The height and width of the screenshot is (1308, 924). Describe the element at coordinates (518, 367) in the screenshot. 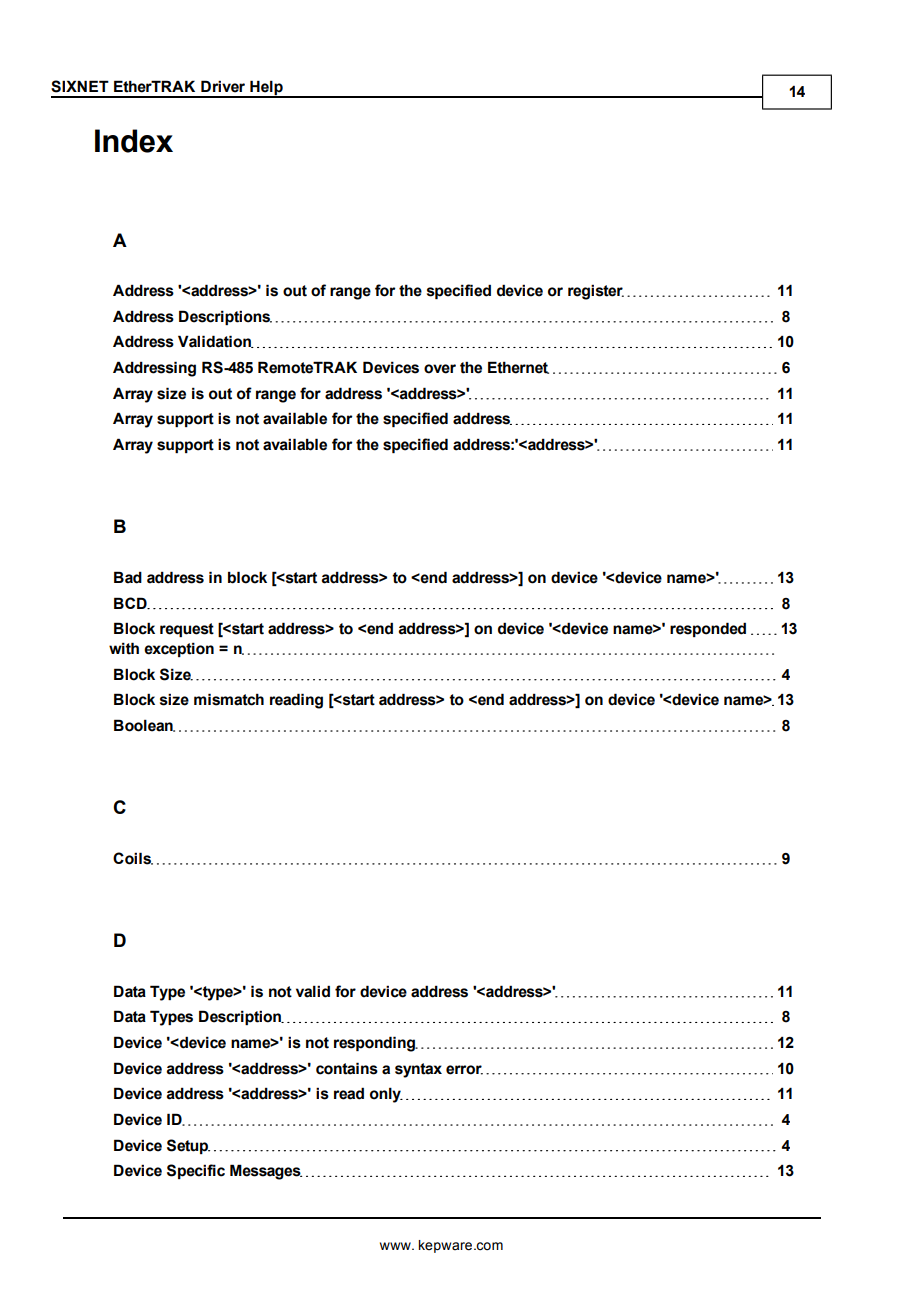

I see `Ethernet` at that location.
